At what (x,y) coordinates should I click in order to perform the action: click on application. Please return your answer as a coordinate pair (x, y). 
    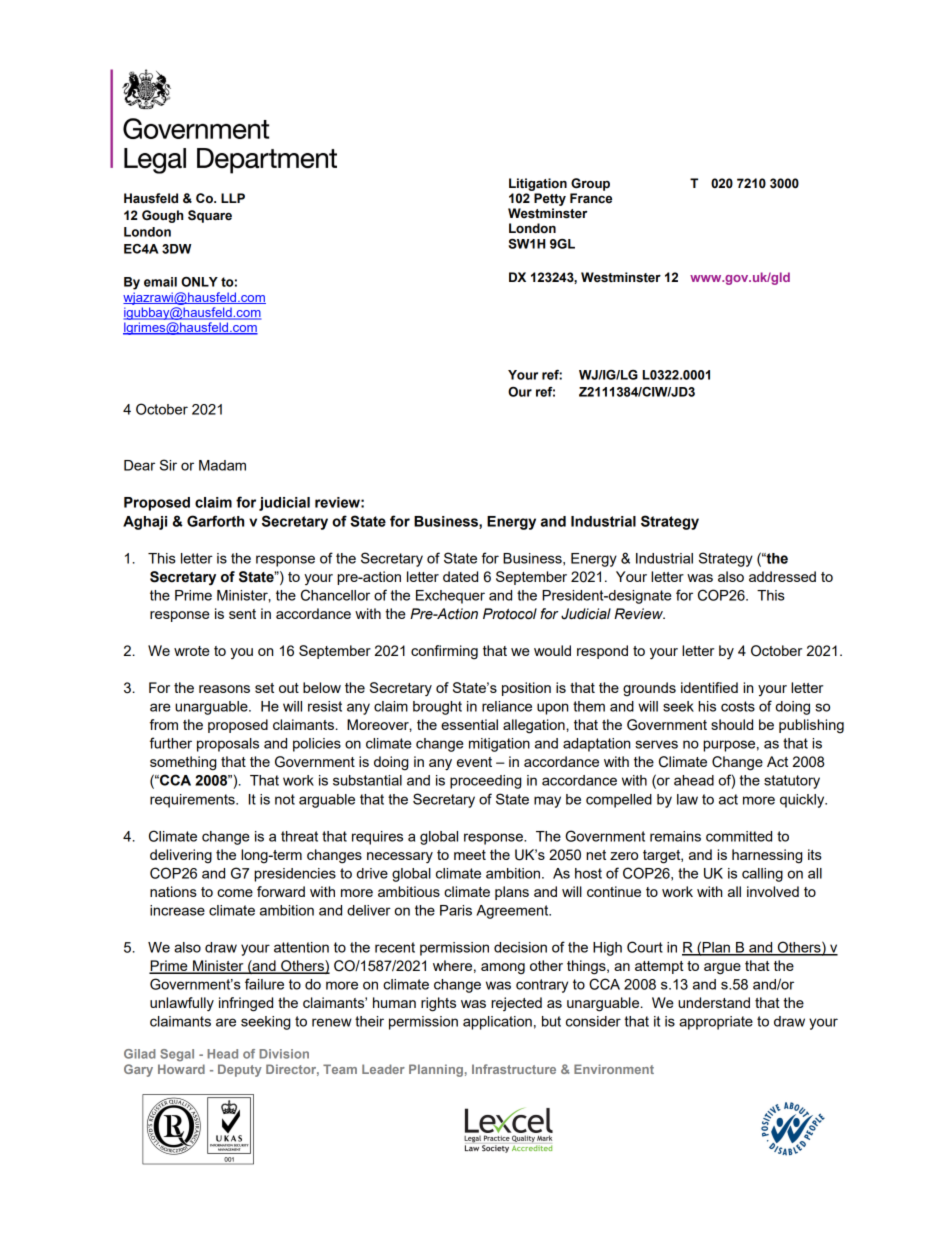
    Looking at the image, I should click on (497, 1023).
